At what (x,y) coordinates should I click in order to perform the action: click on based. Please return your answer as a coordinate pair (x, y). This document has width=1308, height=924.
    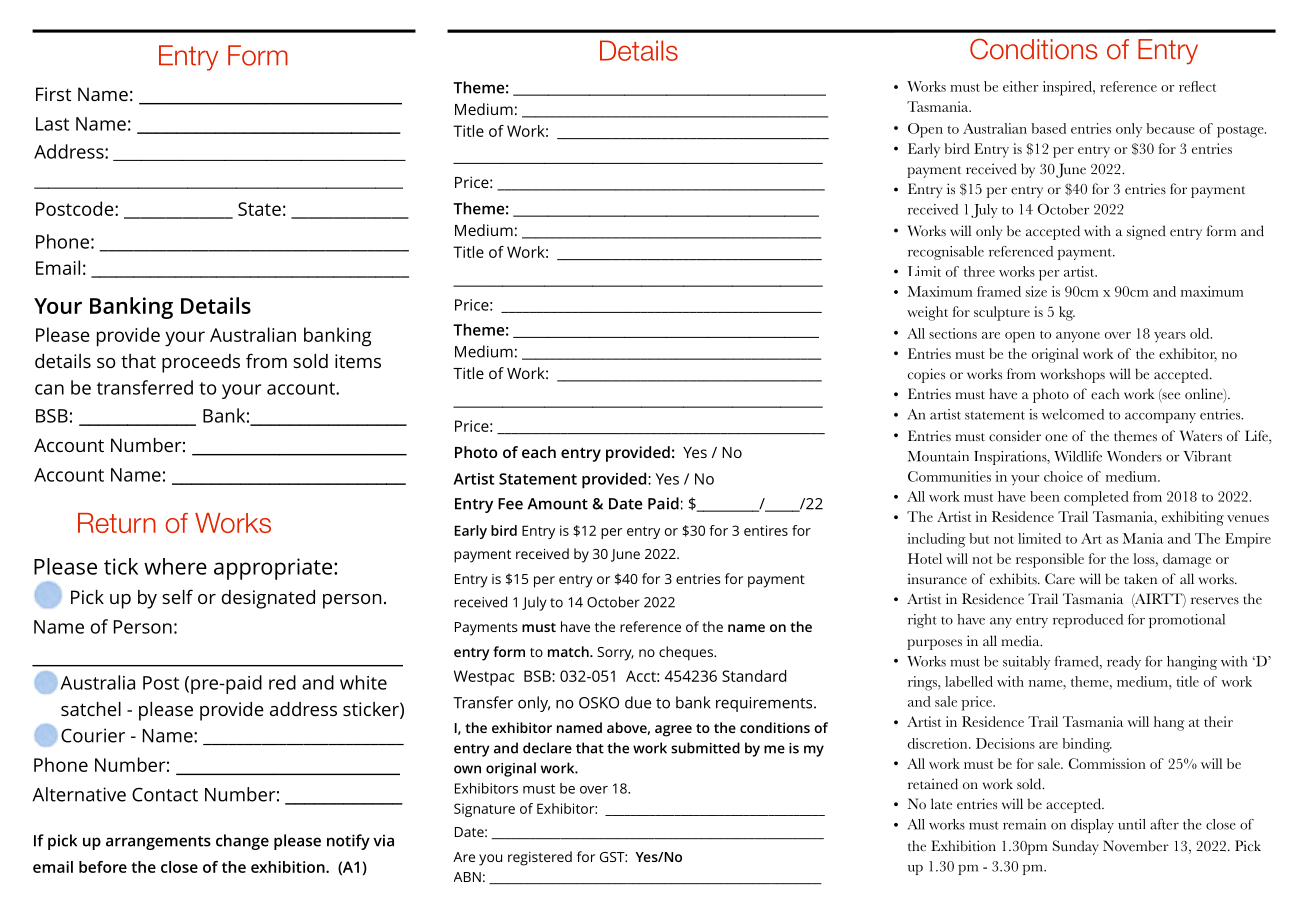
    Looking at the image, I should click on (1048, 128).
